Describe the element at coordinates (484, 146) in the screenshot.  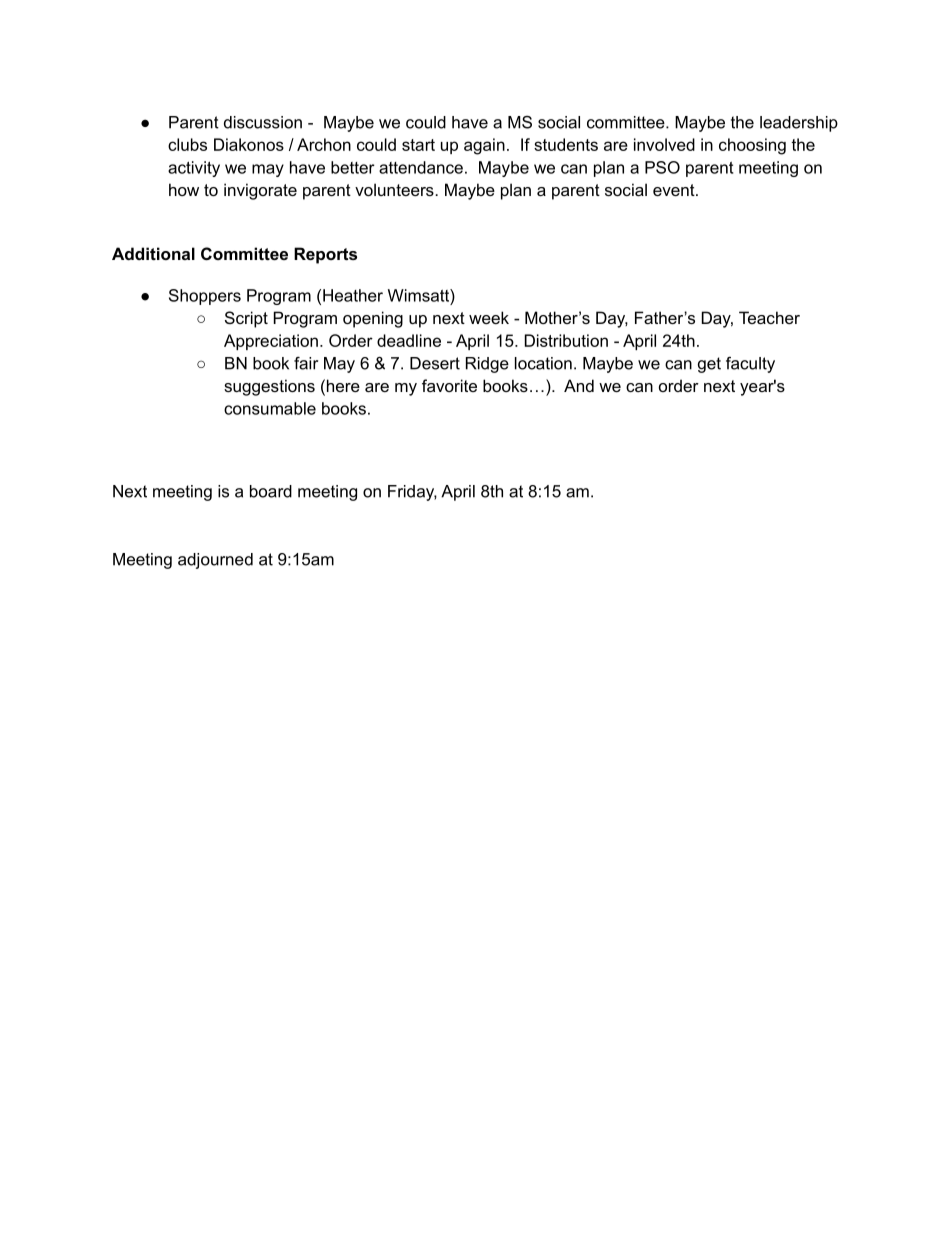
I see `again` at that location.
